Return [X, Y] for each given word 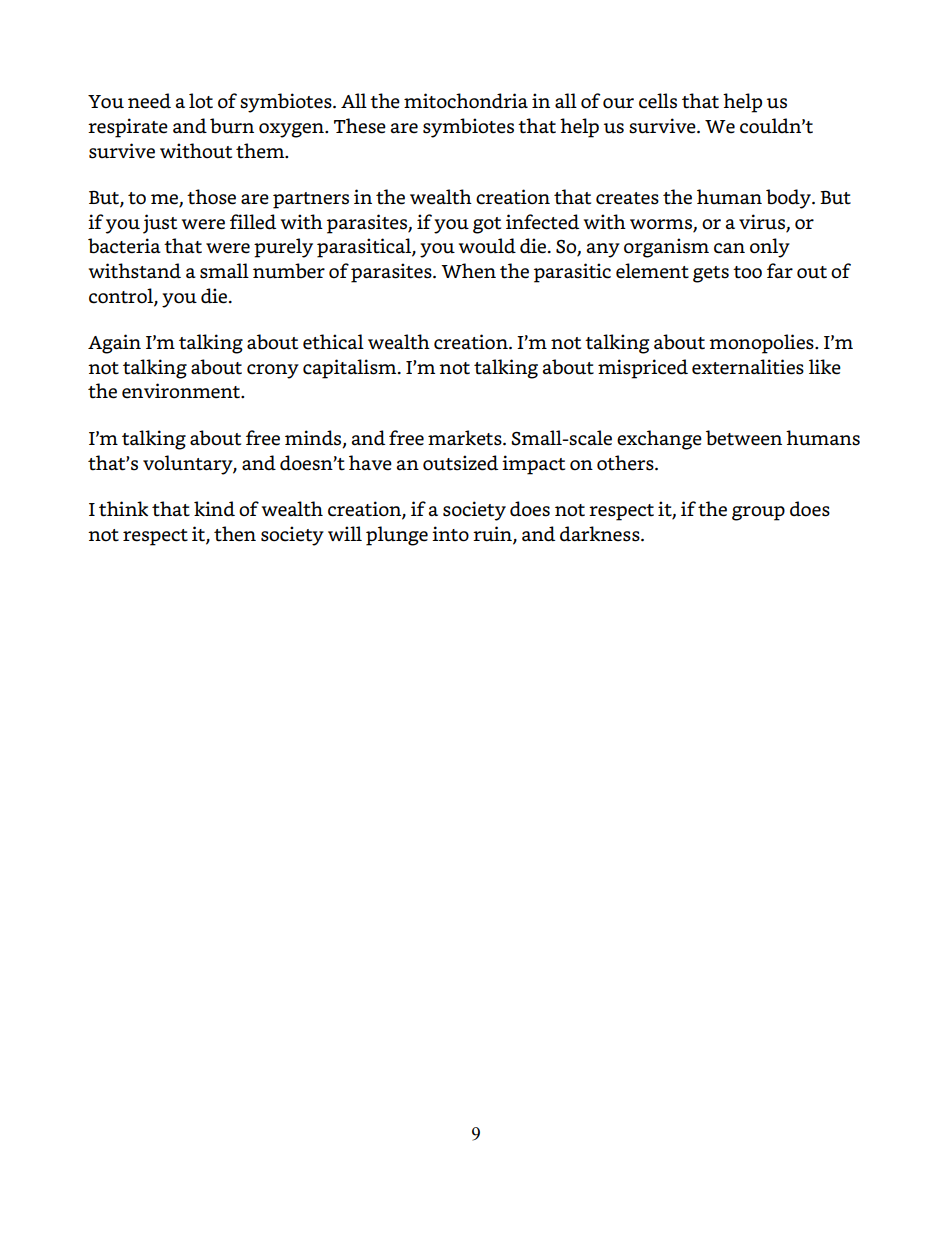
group [758, 513]
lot [201, 101]
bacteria [124, 246]
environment [182, 391]
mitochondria [466, 101]
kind [214, 508]
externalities [748, 367]
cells [658, 101]
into [450, 534]
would [487, 246]
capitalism [351, 369]
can [729, 248]
